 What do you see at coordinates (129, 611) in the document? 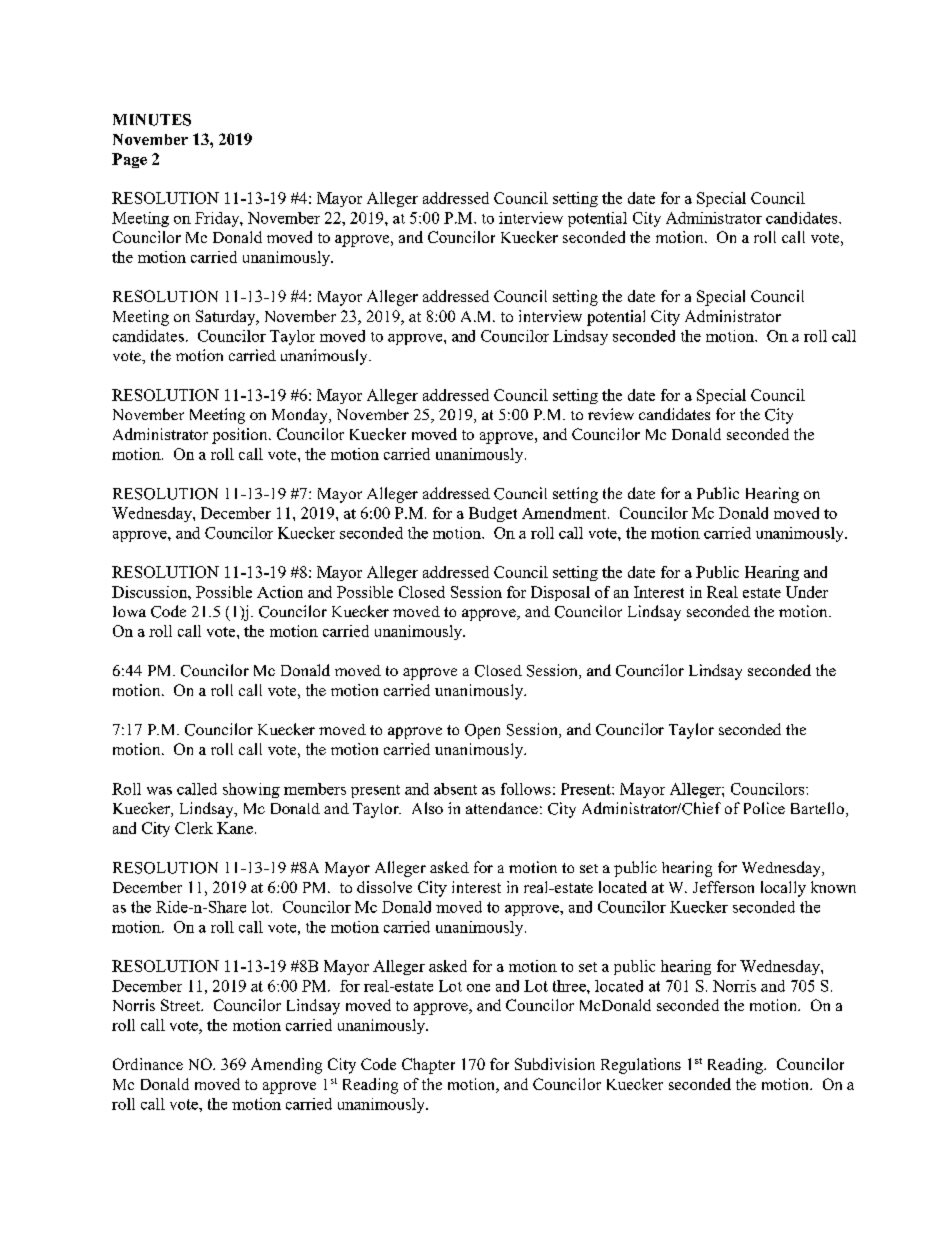
I see `Iowa` at bounding box center [129, 611].
